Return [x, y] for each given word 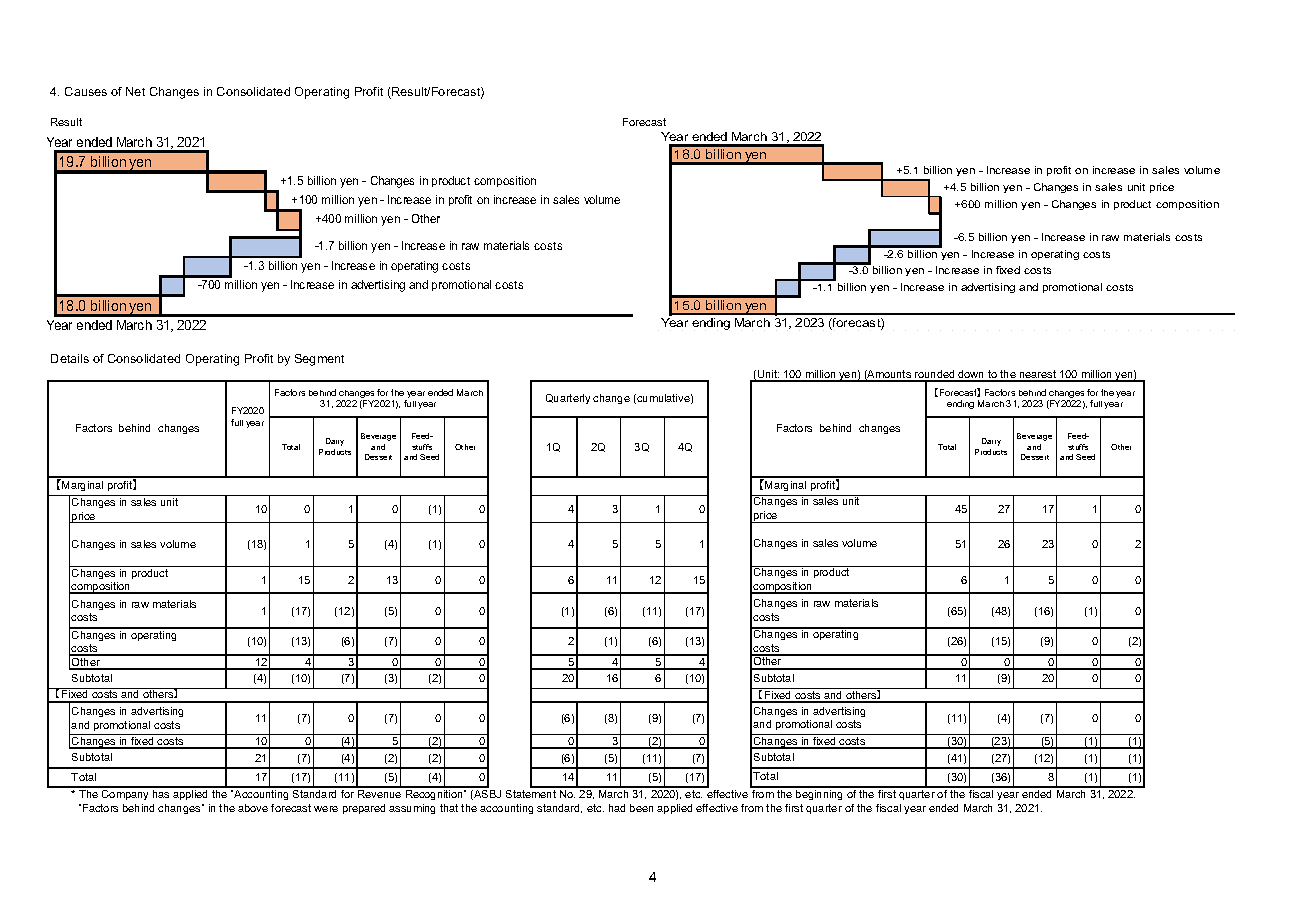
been [641, 808]
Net [135, 91]
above [253, 808]
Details [70, 358]
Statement [532, 792]
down [972, 375]
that [449, 808]
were [326, 809]
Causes [86, 91]
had [617, 808]
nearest [1038, 375]
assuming [412, 809]
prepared [364, 809]
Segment [319, 360]
